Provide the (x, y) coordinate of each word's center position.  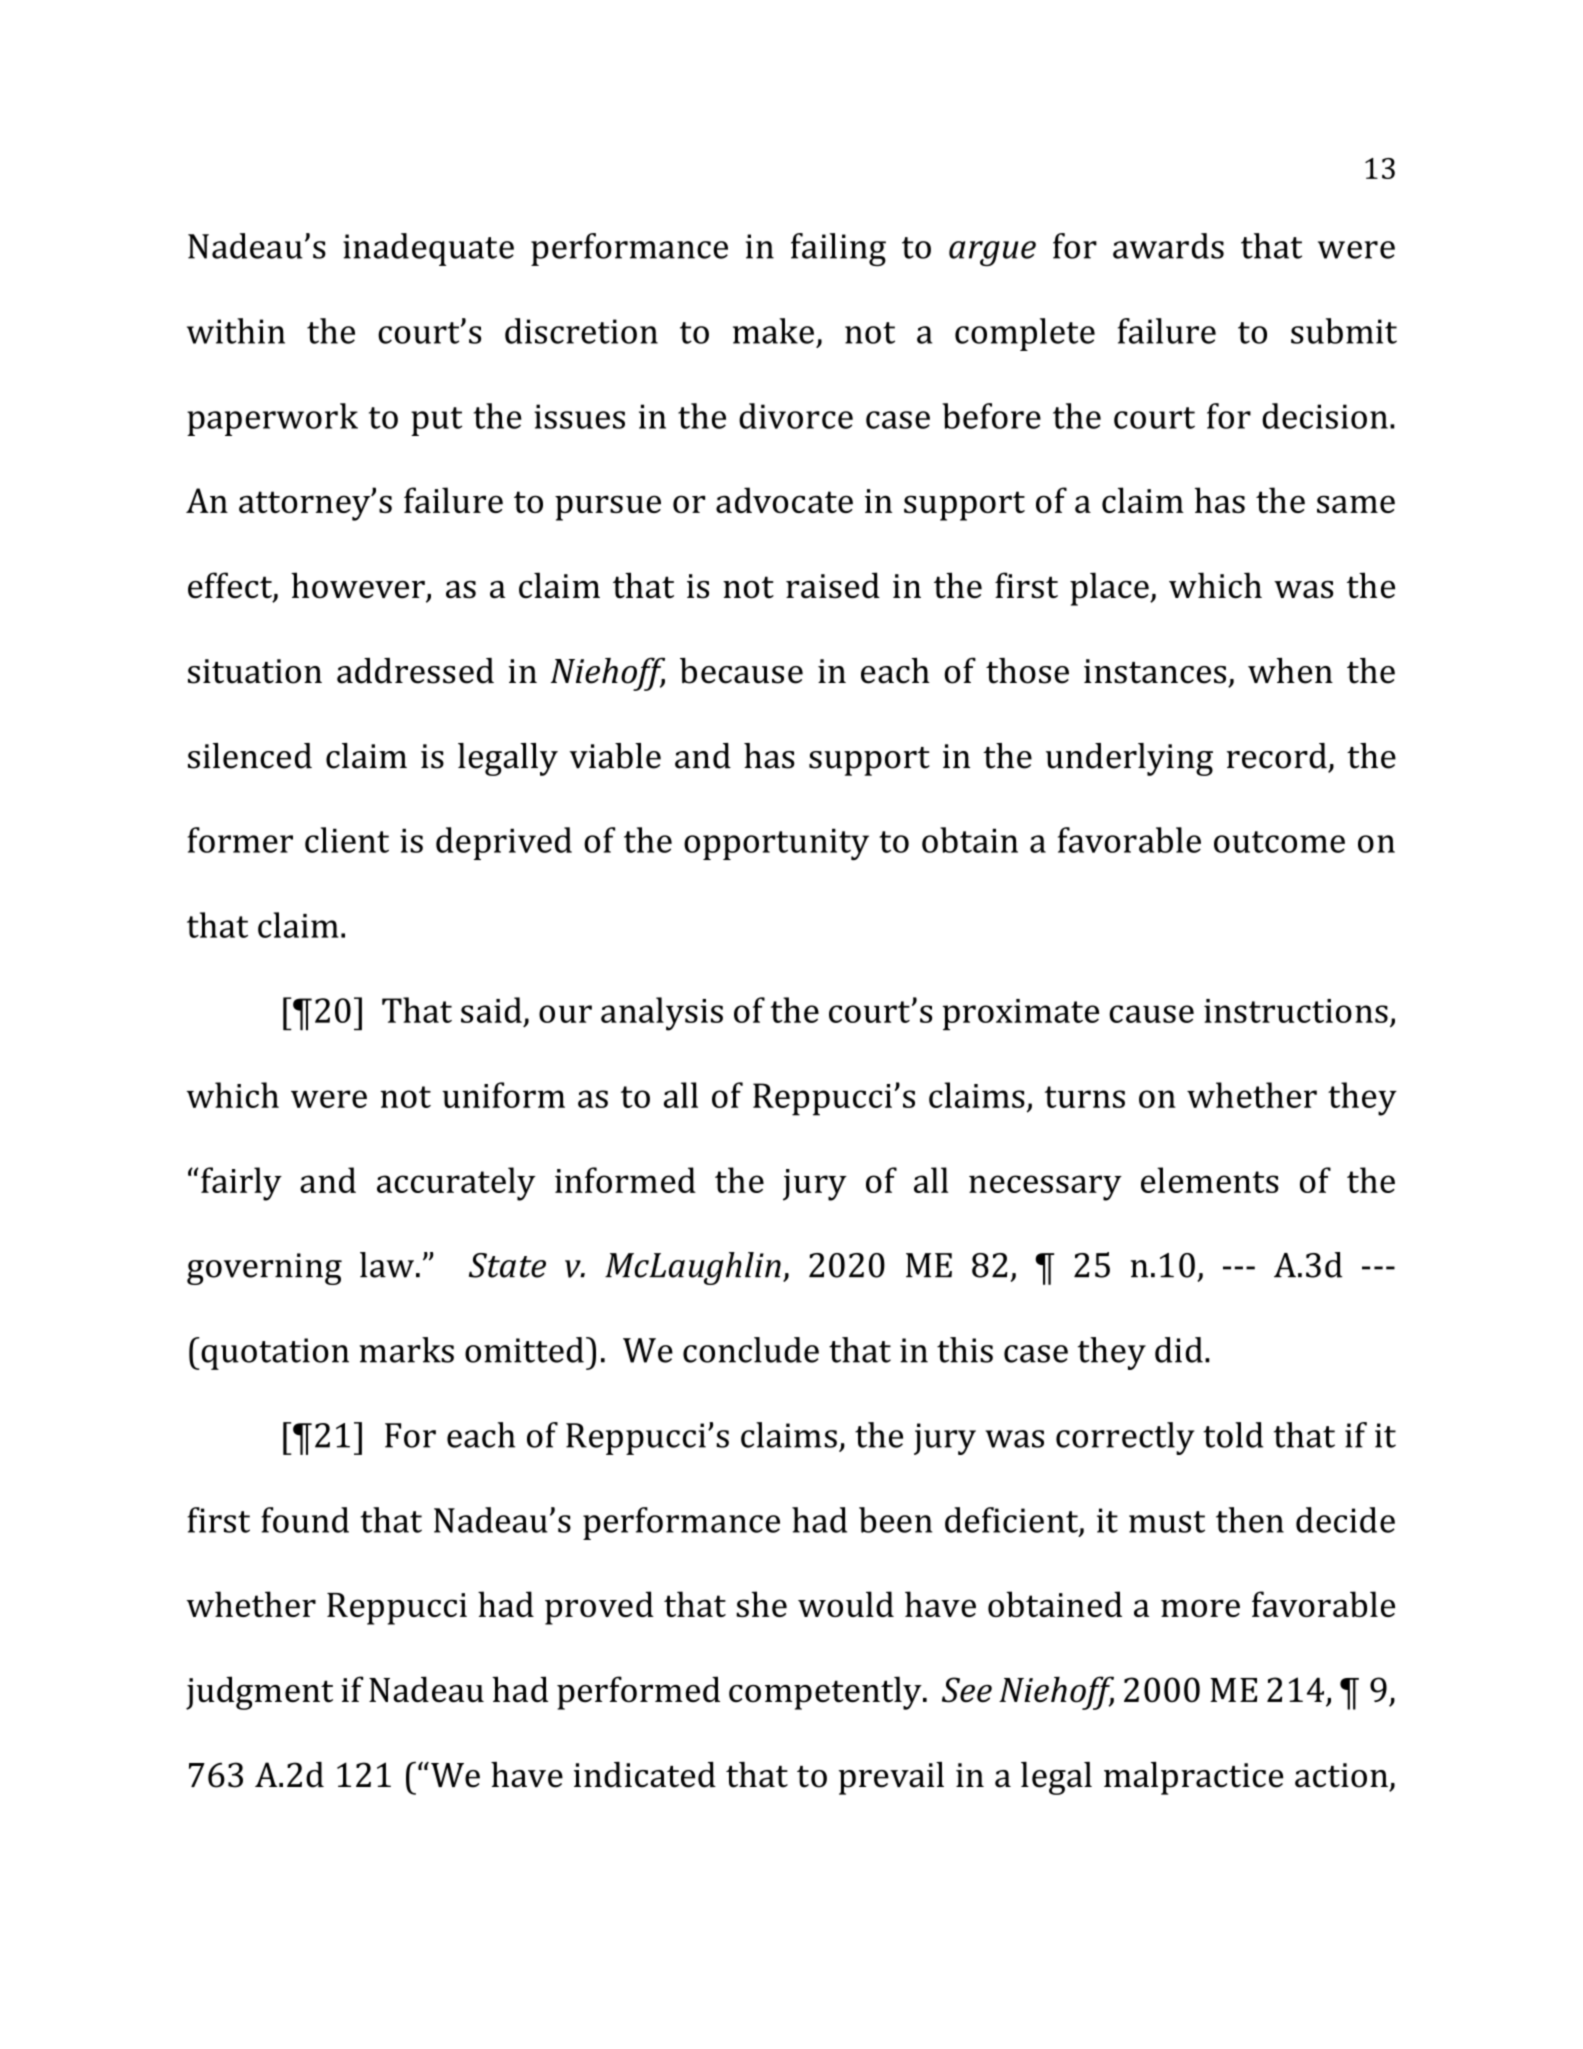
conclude (751, 1350)
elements (1210, 1180)
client (347, 840)
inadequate (428, 249)
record (1277, 756)
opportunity (776, 844)
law (387, 1265)
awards (1168, 246)
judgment (259, 1693)
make (773, 331)
